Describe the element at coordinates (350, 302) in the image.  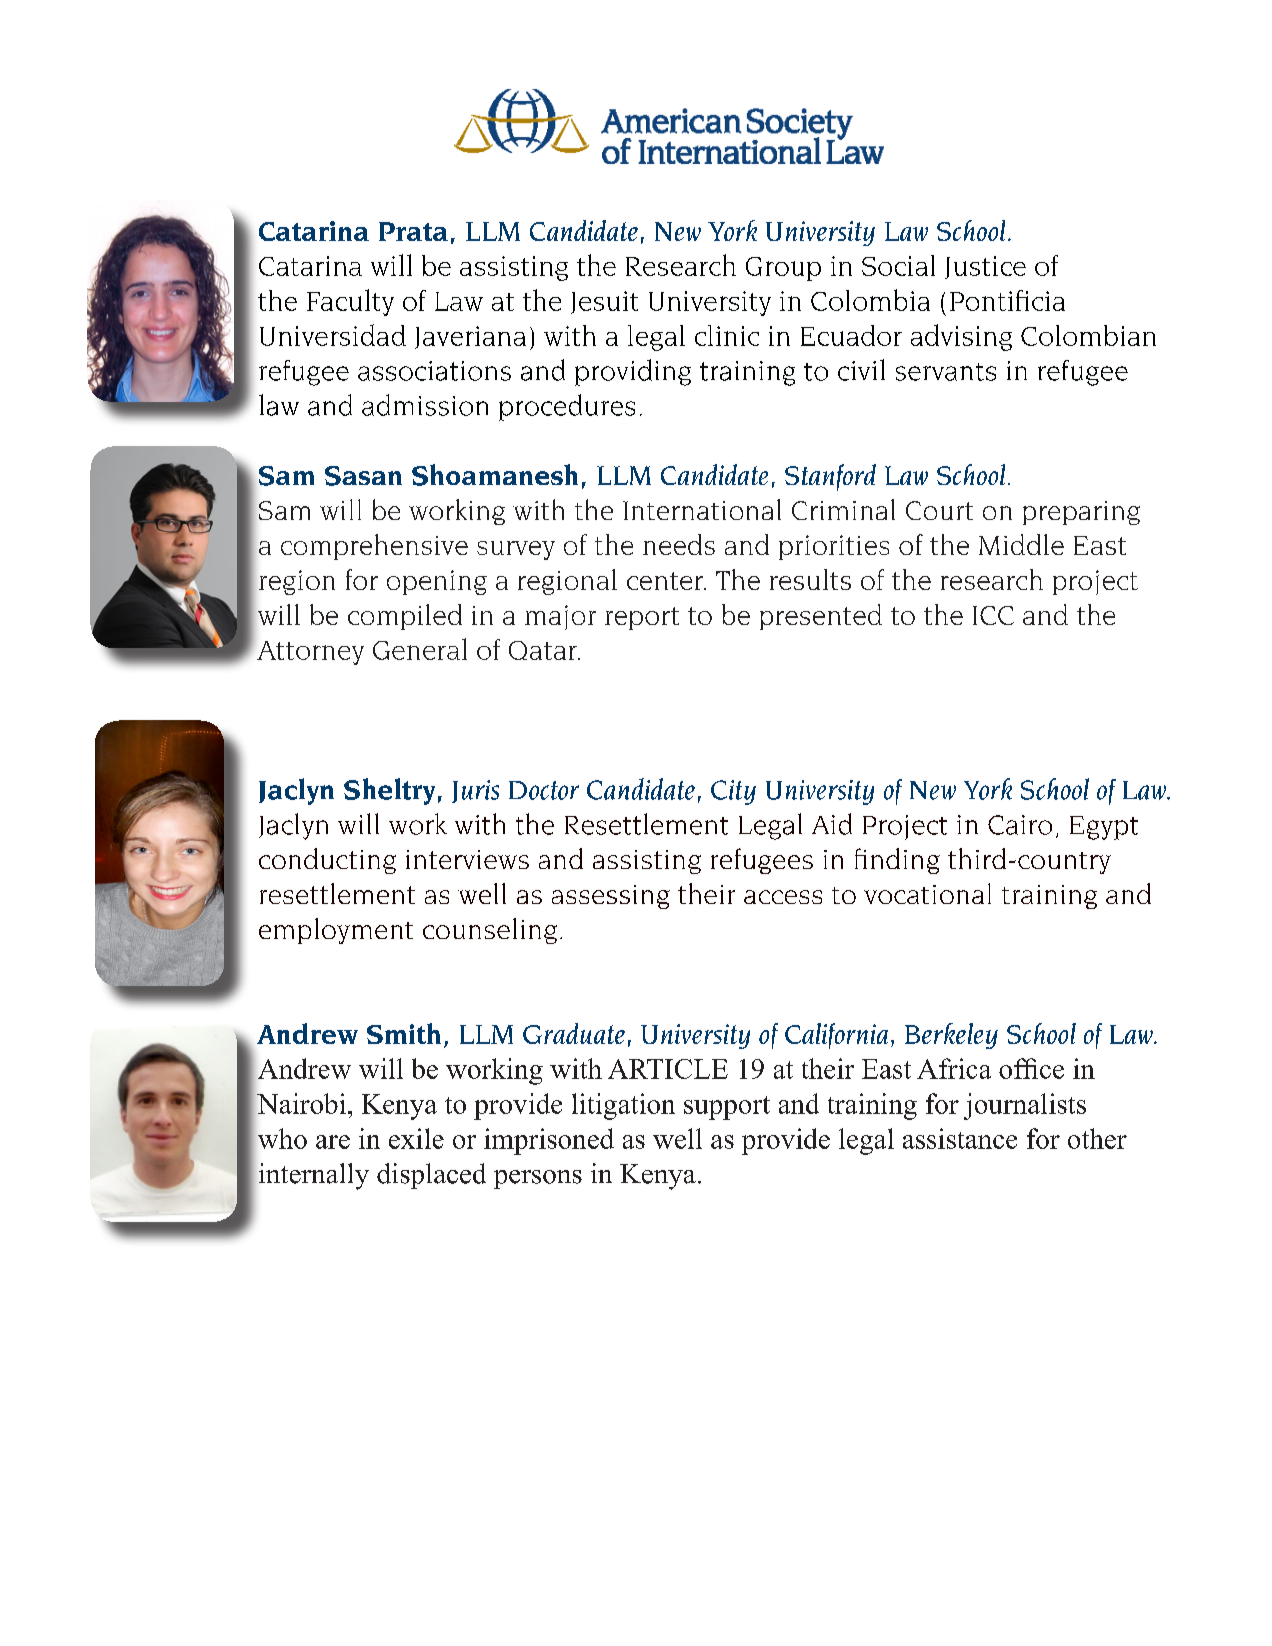
I see `Faculty` at that location.
